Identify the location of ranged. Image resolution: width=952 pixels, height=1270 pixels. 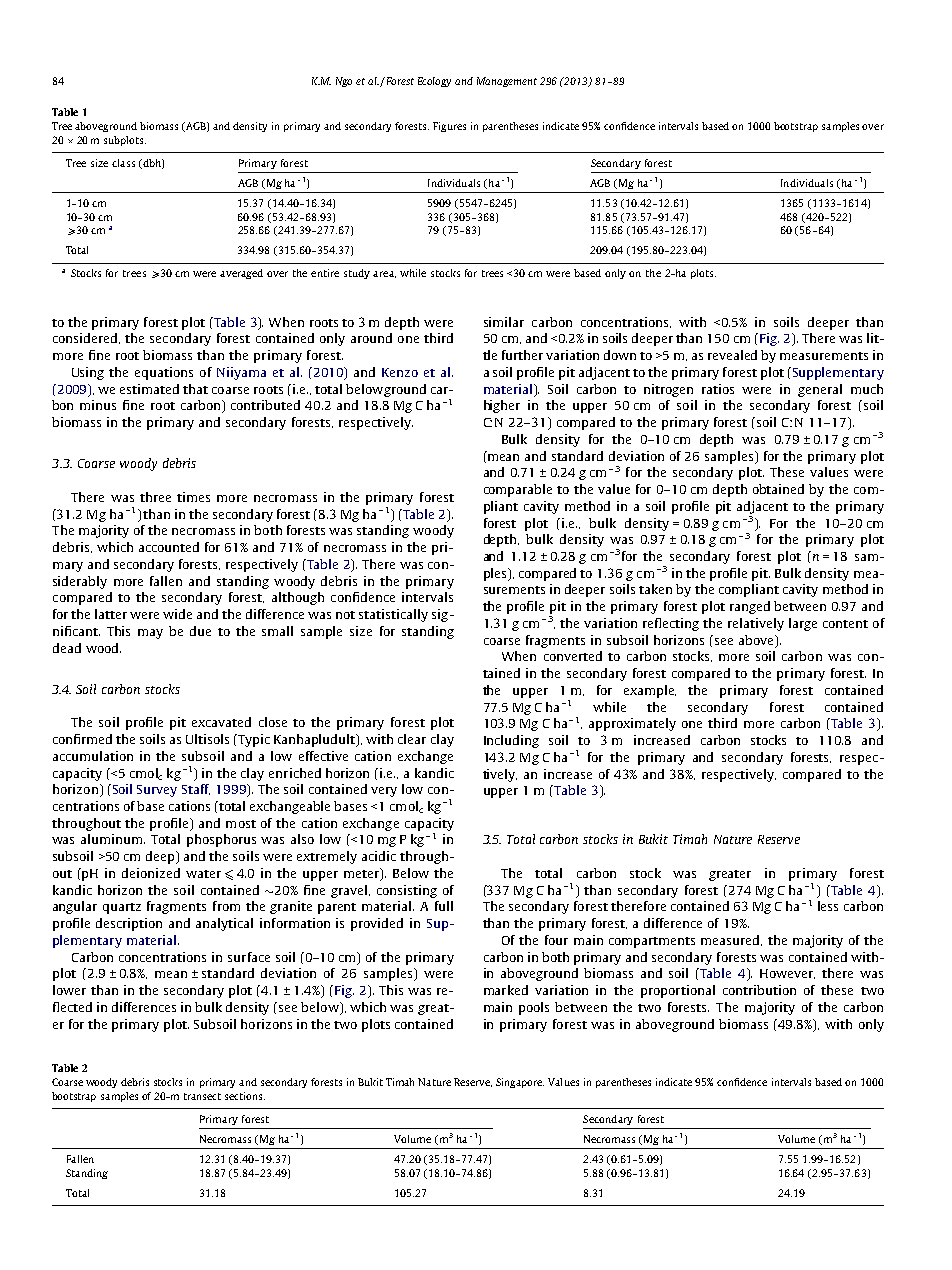
(750, 607).
